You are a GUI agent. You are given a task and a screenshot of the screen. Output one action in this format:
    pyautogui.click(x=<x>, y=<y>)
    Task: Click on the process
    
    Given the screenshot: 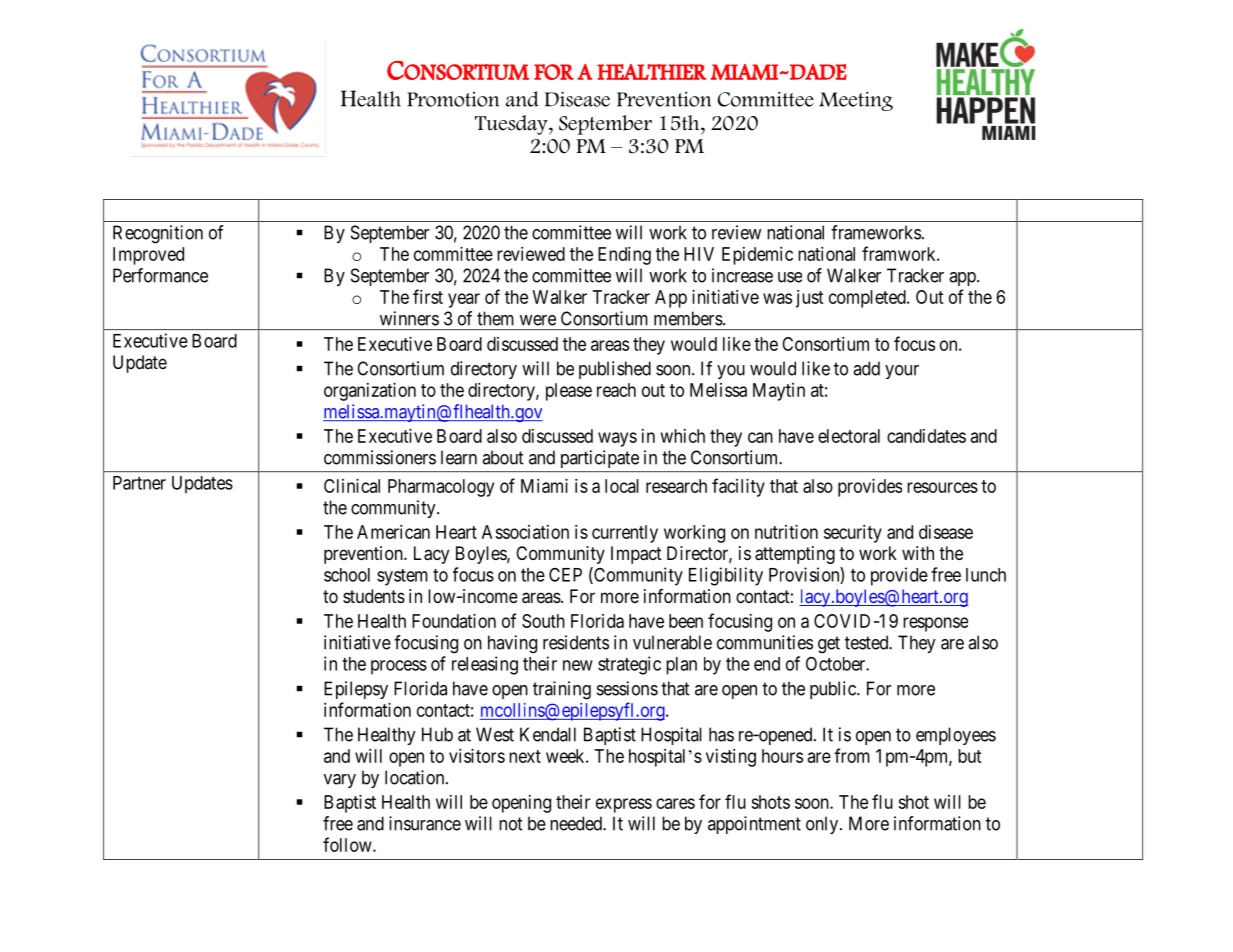 What is the action you would take?
    pyautogui.click(x=399, y=667)
